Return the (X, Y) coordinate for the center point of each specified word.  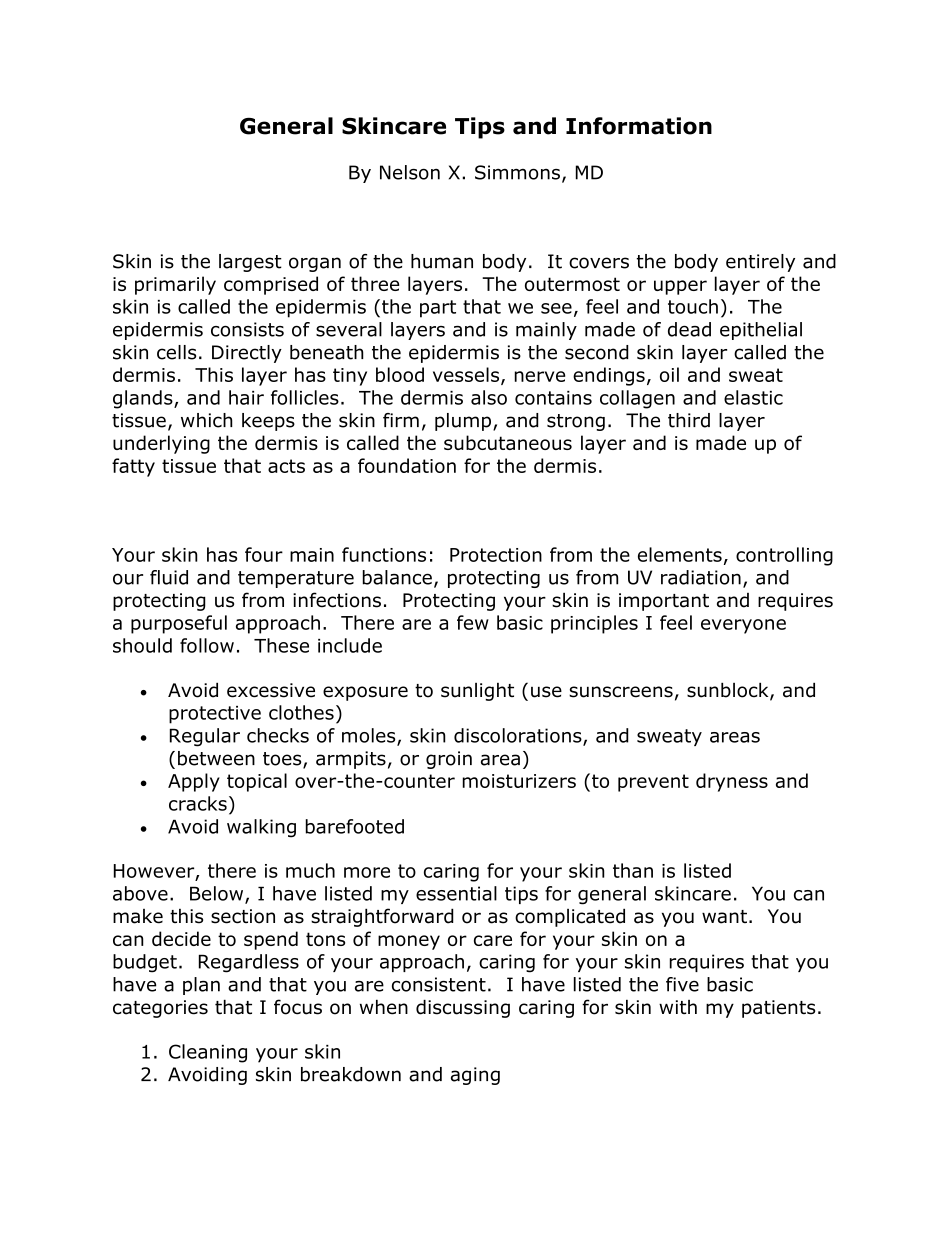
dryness (732, 782)
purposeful (179, 624)
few (473, 622)
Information (639, 126)
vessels (467, 375)
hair (246, 397)
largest (250, 263)
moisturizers (519, 781)
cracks (198, 803)
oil (669, 374)
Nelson (410, 172)
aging (475, 1076)
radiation (701, 577)
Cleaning (208, 1053)
